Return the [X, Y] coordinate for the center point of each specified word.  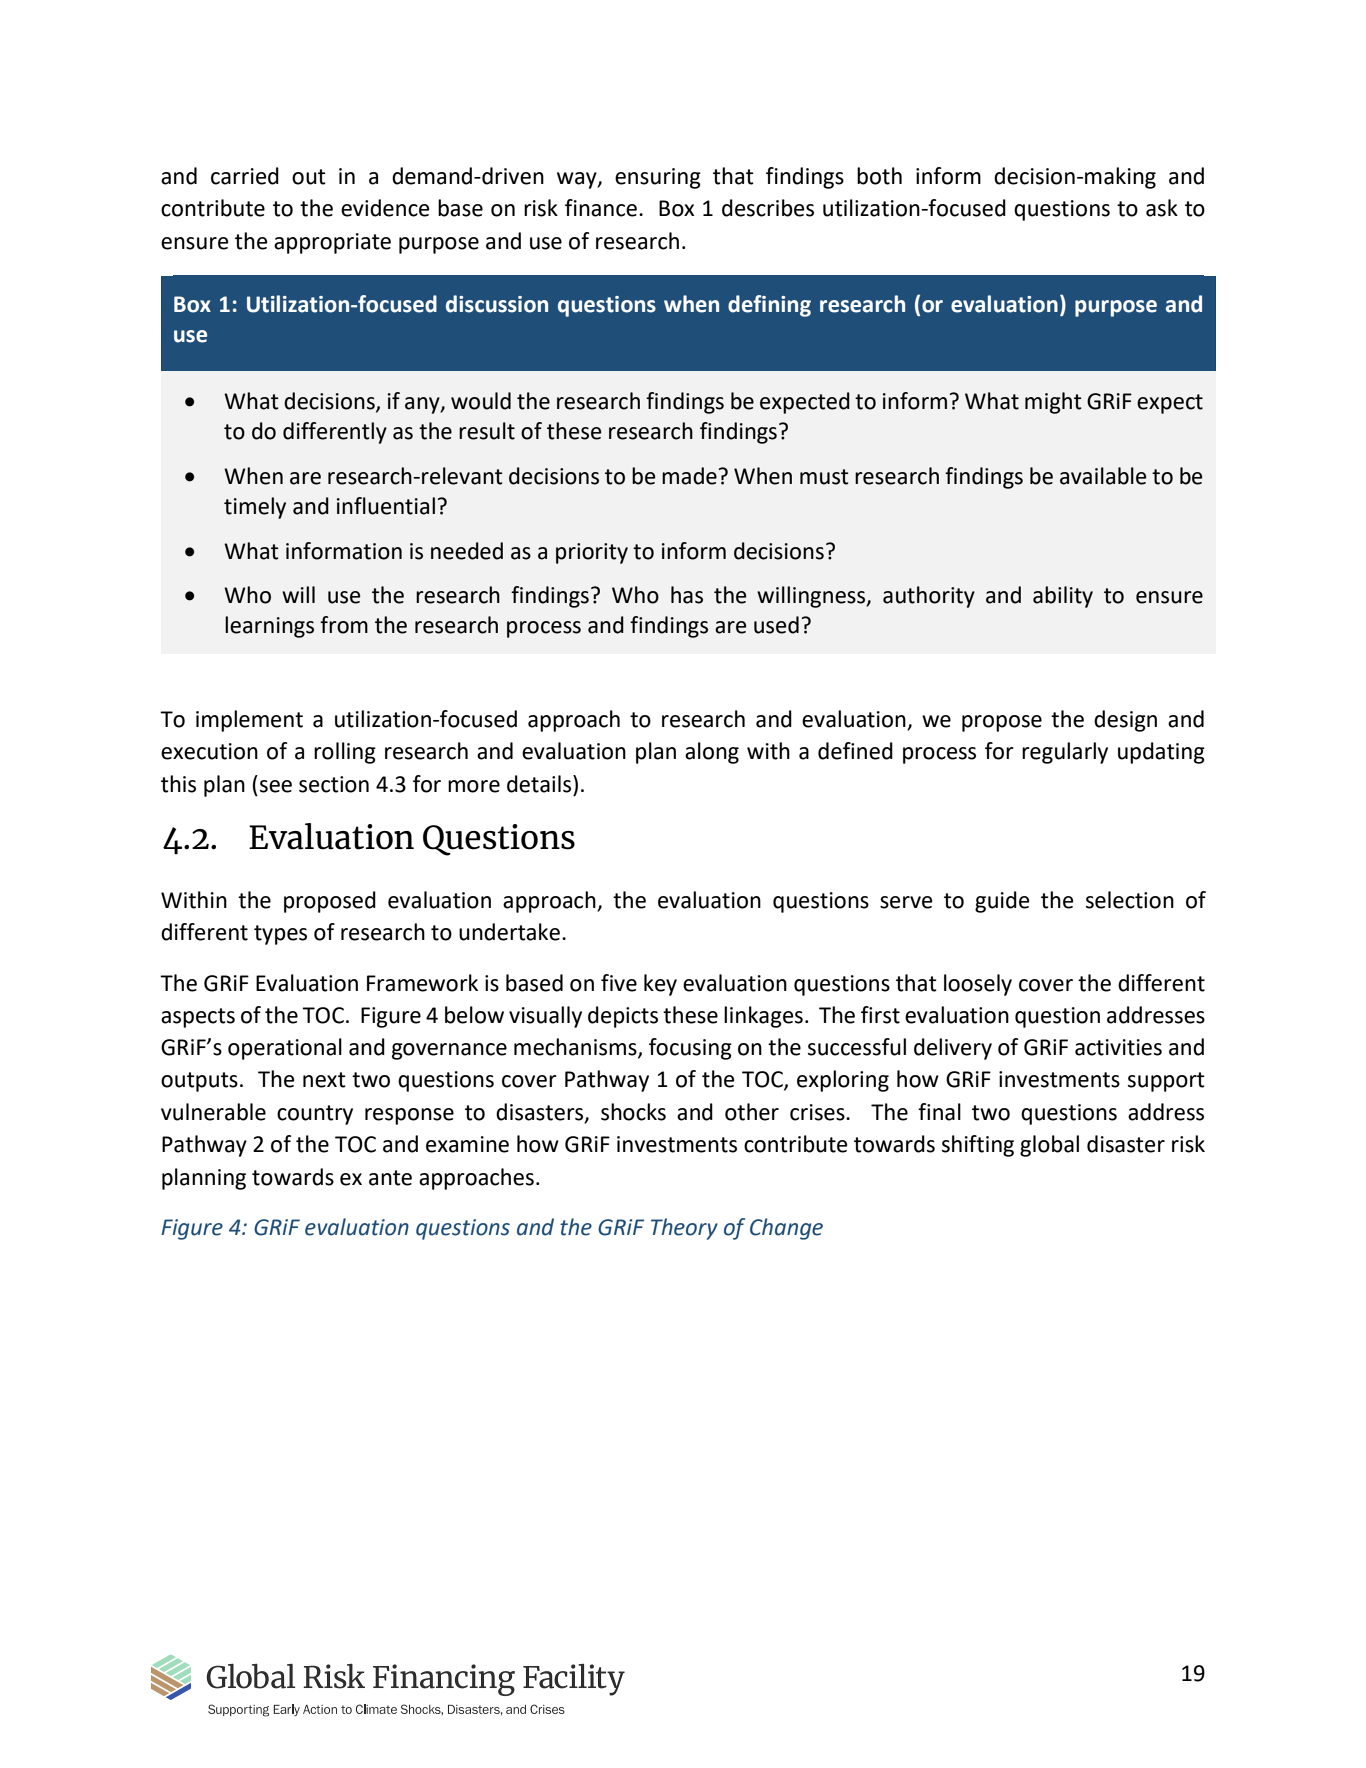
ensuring [658, 178]
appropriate [332, 243]
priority [592, 553]
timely [255, 508]
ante [390, 1178]
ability [1063, 597]
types [280, 935]
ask [1162, 208]
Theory [684, 1229]
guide [1002, 902]
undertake [509, 932]
